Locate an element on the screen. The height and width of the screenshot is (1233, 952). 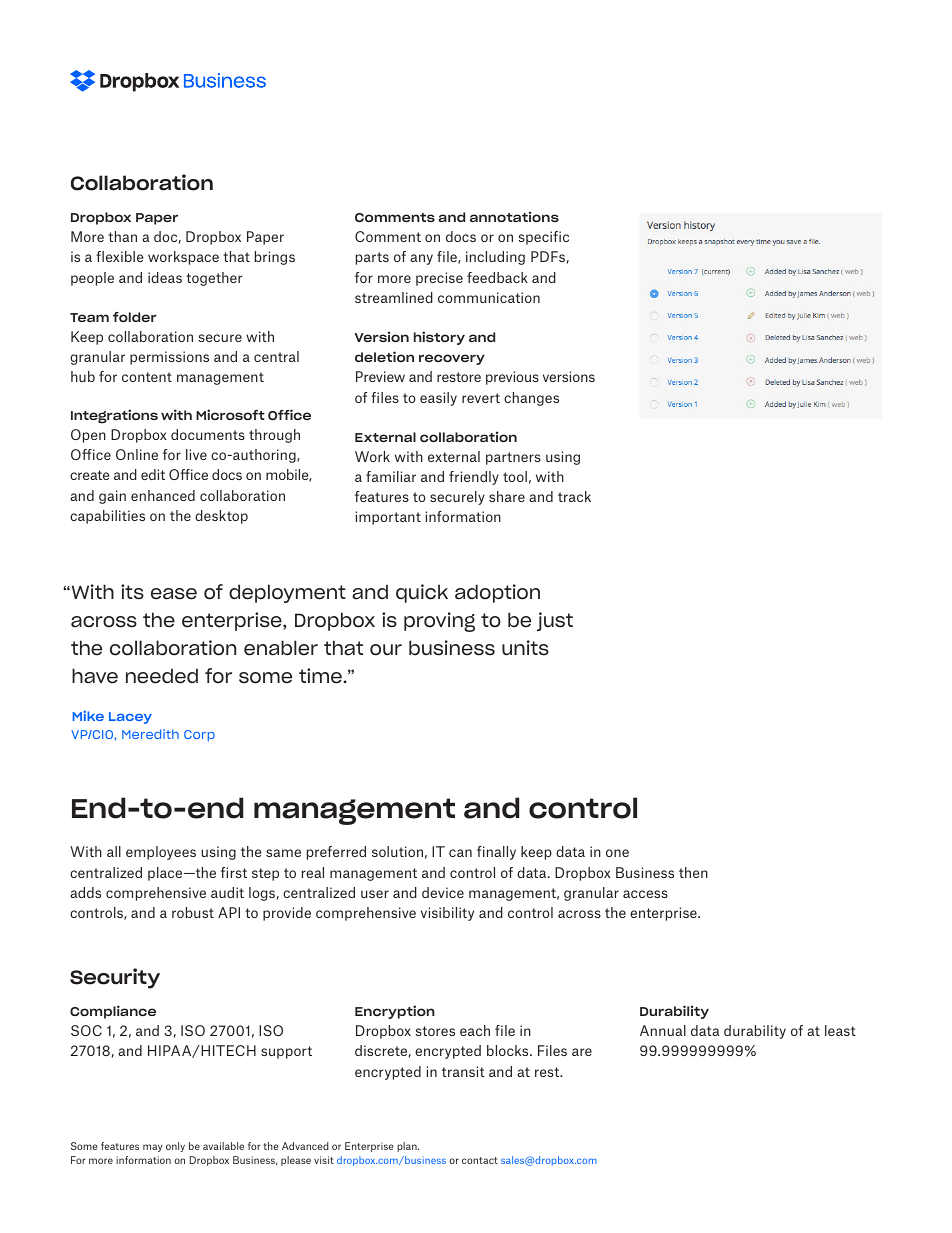
only is located at coordinates (175, 1147).
